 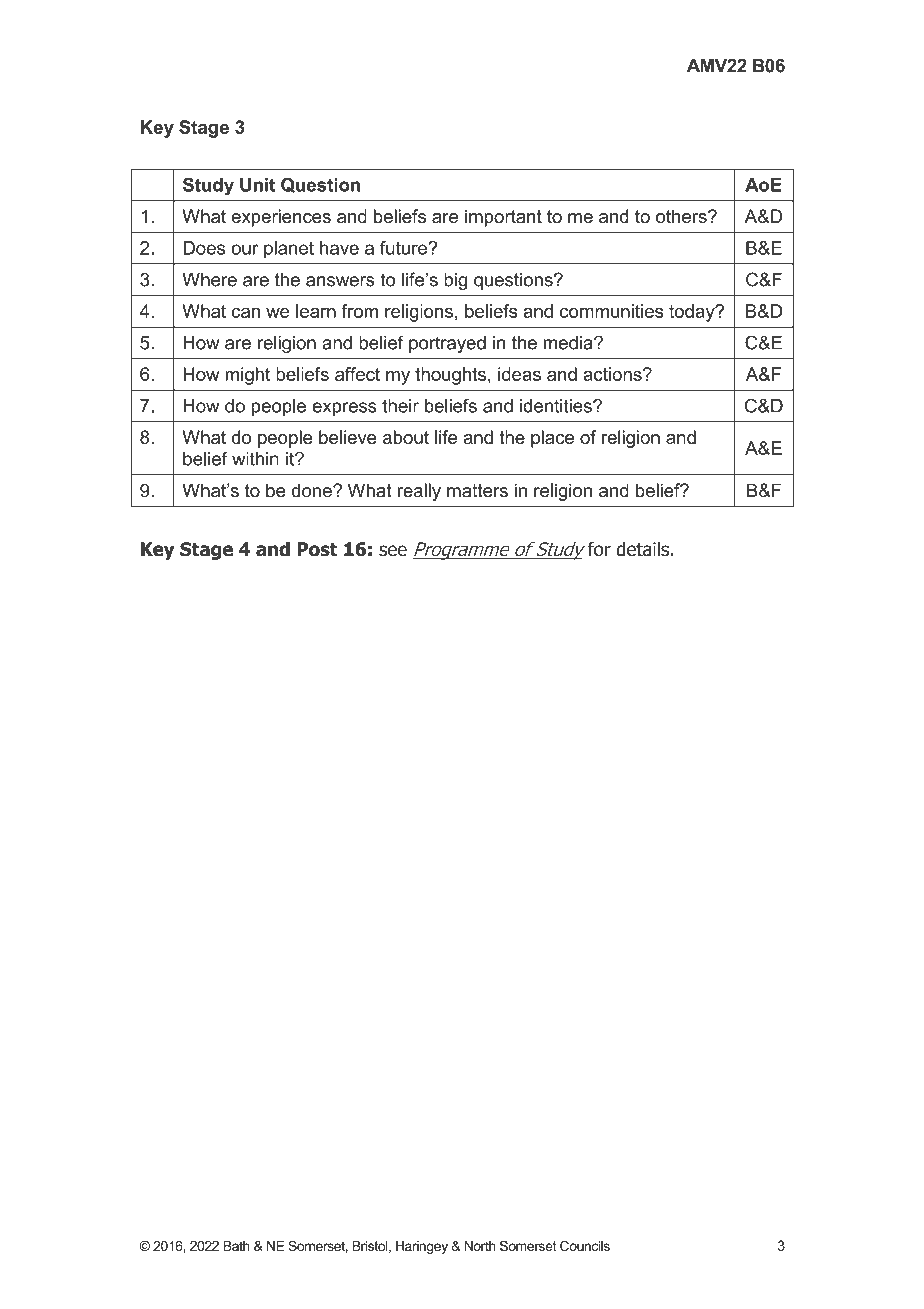 I want to click on today, so click(x=693, y=313).
